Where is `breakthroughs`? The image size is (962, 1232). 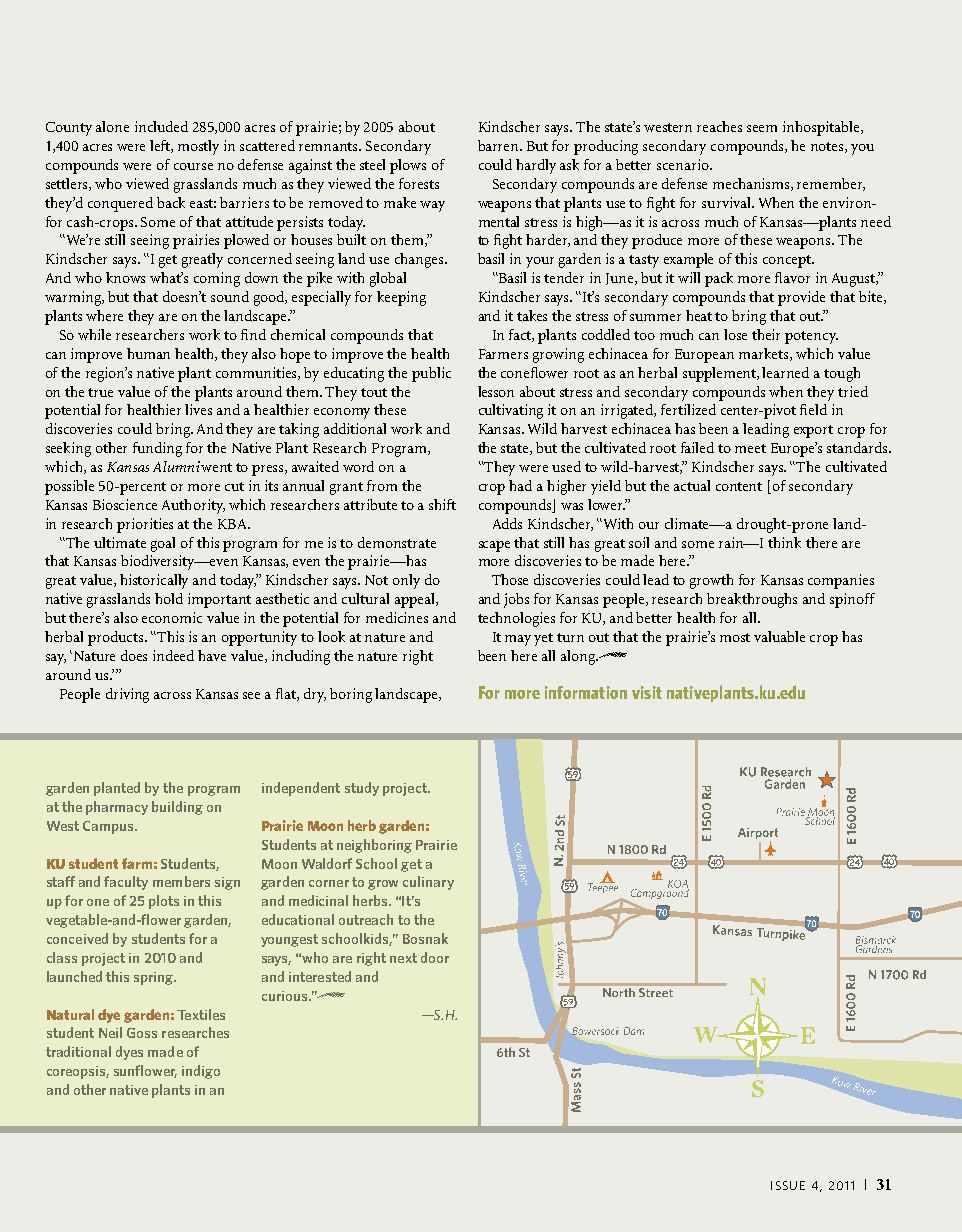 breakthroughs is located at coordinates (752, 600).
